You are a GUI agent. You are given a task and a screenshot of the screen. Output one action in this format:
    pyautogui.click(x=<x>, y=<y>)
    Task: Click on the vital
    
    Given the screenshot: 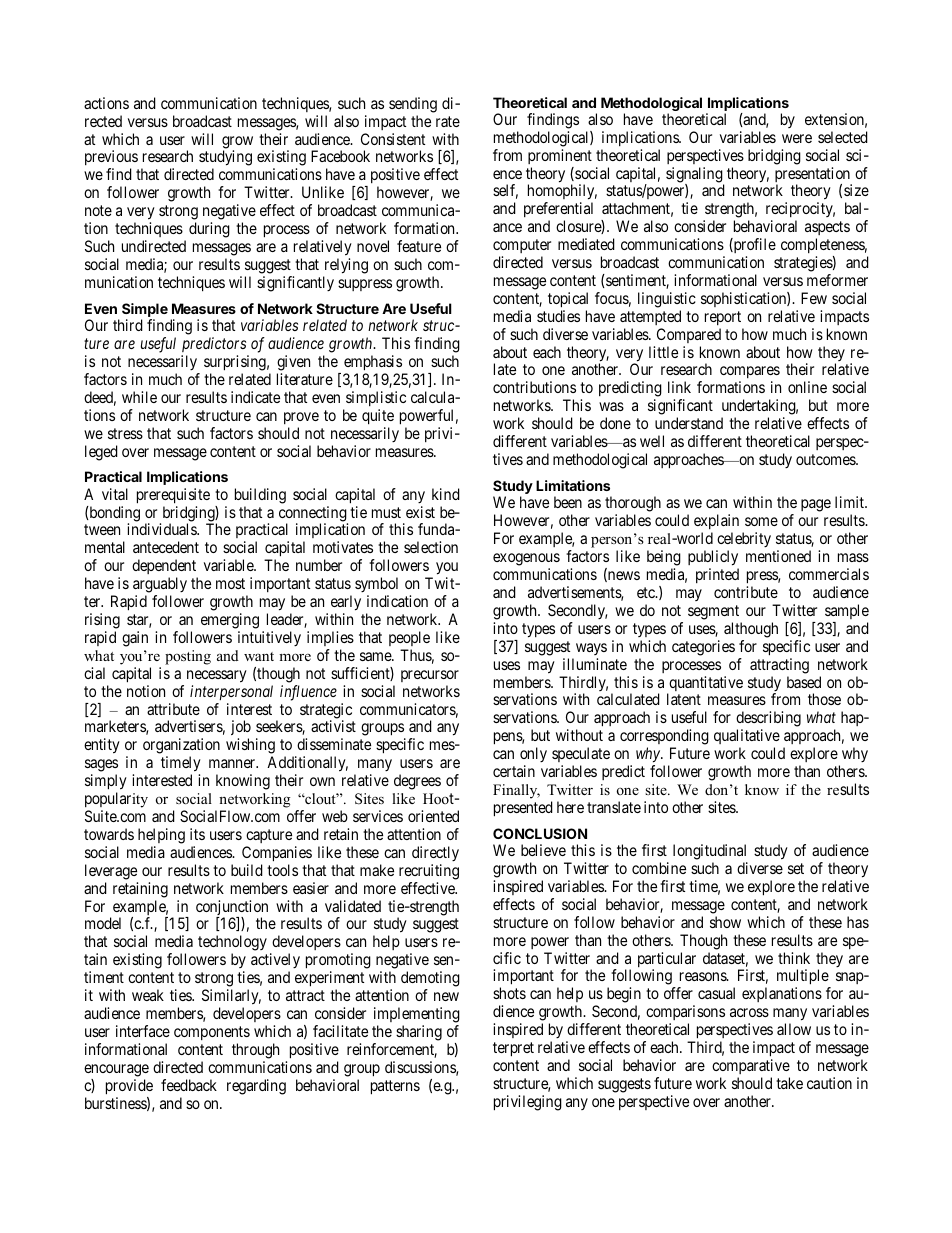 What is the action you would take?
    pyautogui.click(x=115, y=494)
